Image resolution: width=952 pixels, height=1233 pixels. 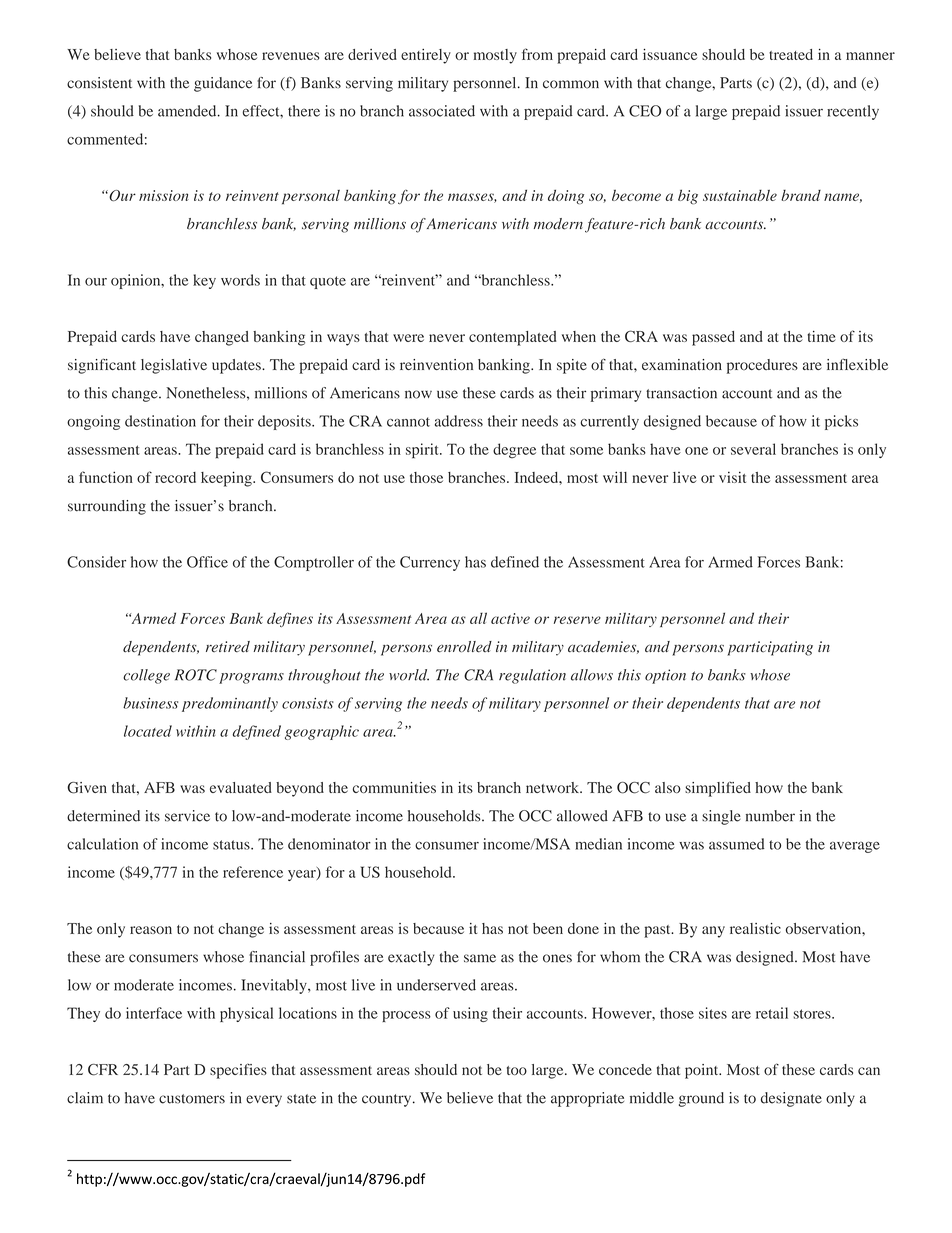 What do you see at coordinates (517, 1070) in the document?
I see `too` at bounding box center [517, 1070].
